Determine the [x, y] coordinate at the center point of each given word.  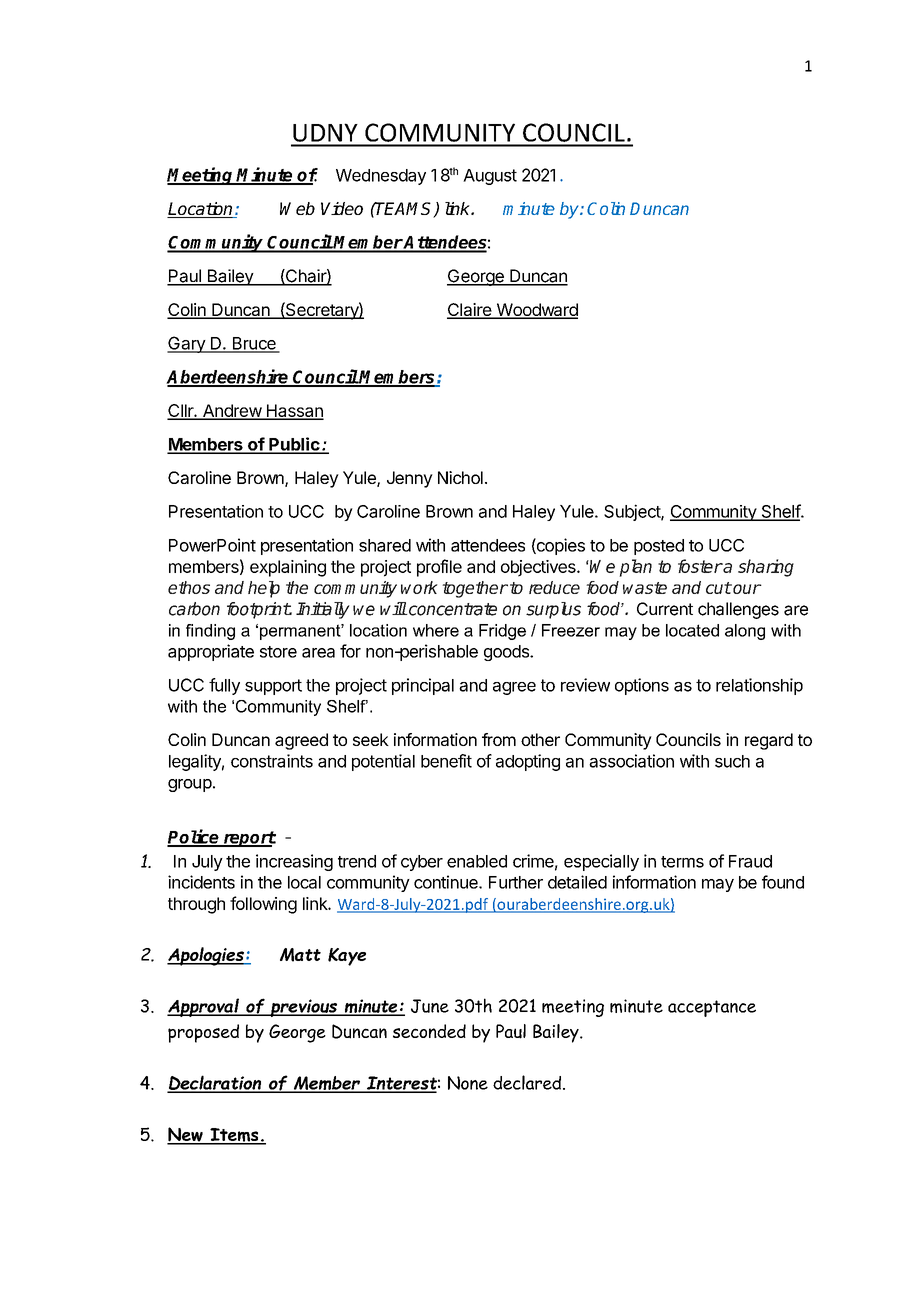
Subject [633, 512]
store [278, 652]
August [490, 177]
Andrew [232, 411]
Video [342, 208]
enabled [477, 861]
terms [682, 862]
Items [234, 1136]
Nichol [460, 477]
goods [507, 653]
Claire [470, 311]
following [263, 905]
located [692, 630]
